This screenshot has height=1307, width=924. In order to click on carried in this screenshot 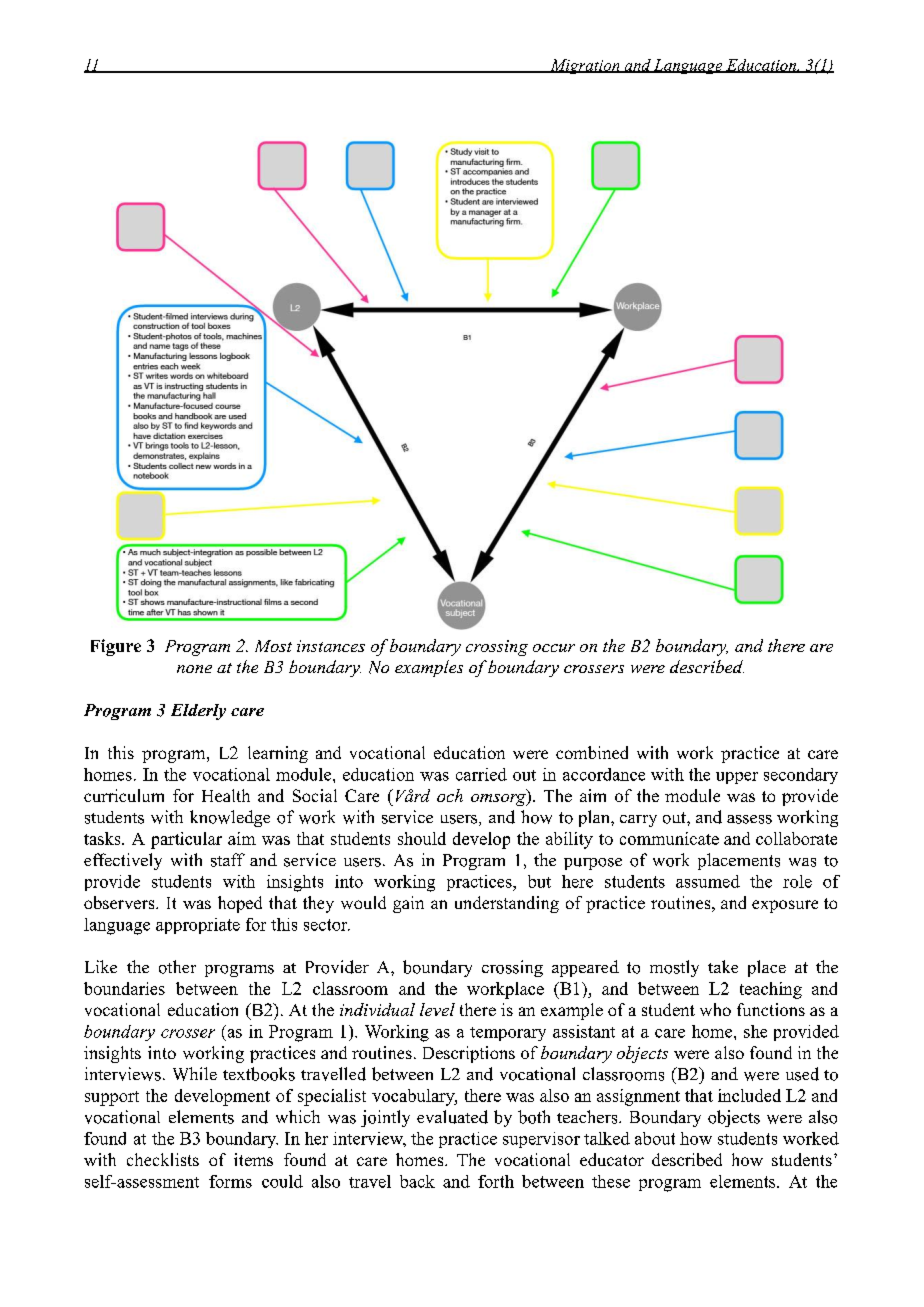, I will do `click(481, 774)`.
